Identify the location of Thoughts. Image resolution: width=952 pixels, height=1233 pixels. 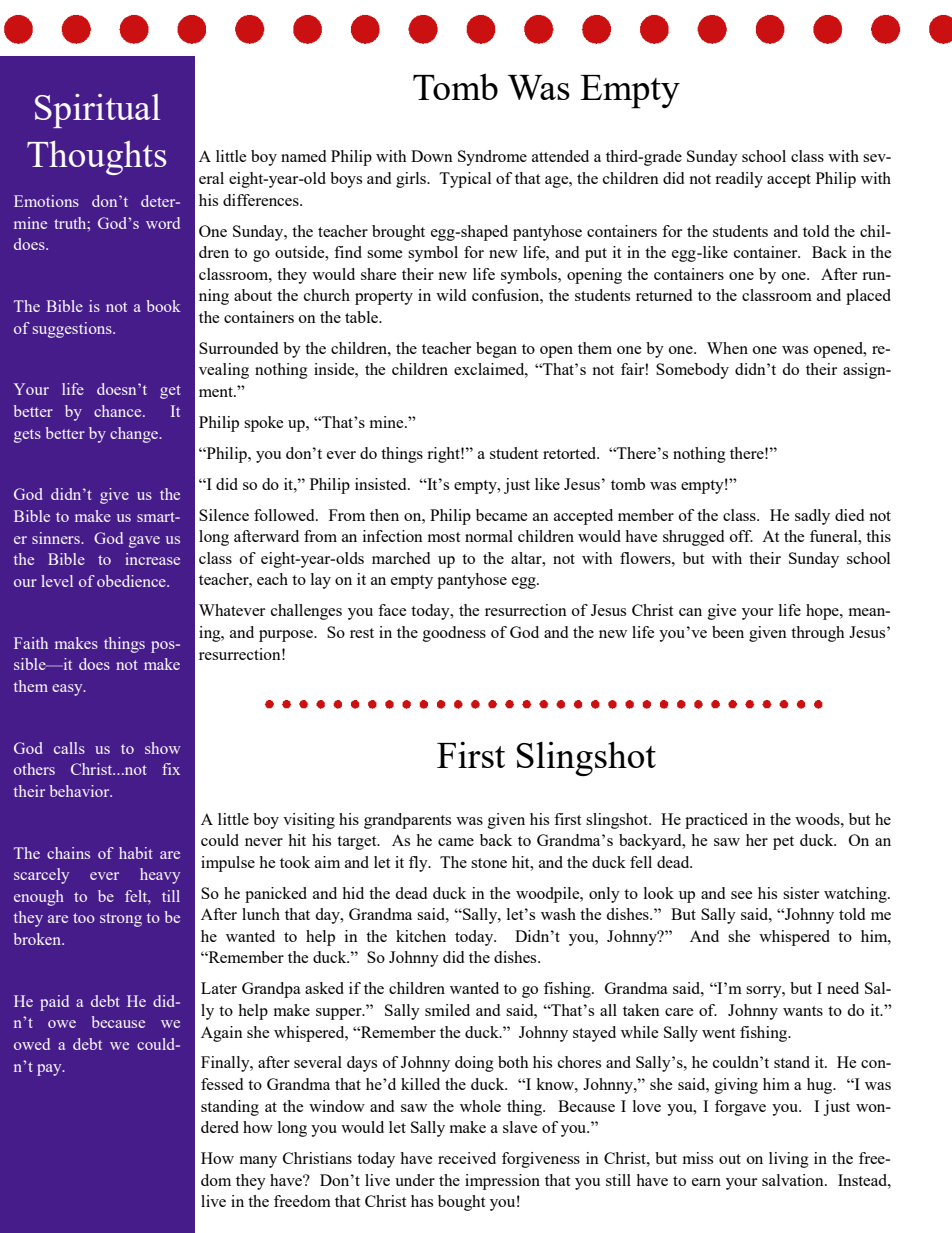
(97, 158).
